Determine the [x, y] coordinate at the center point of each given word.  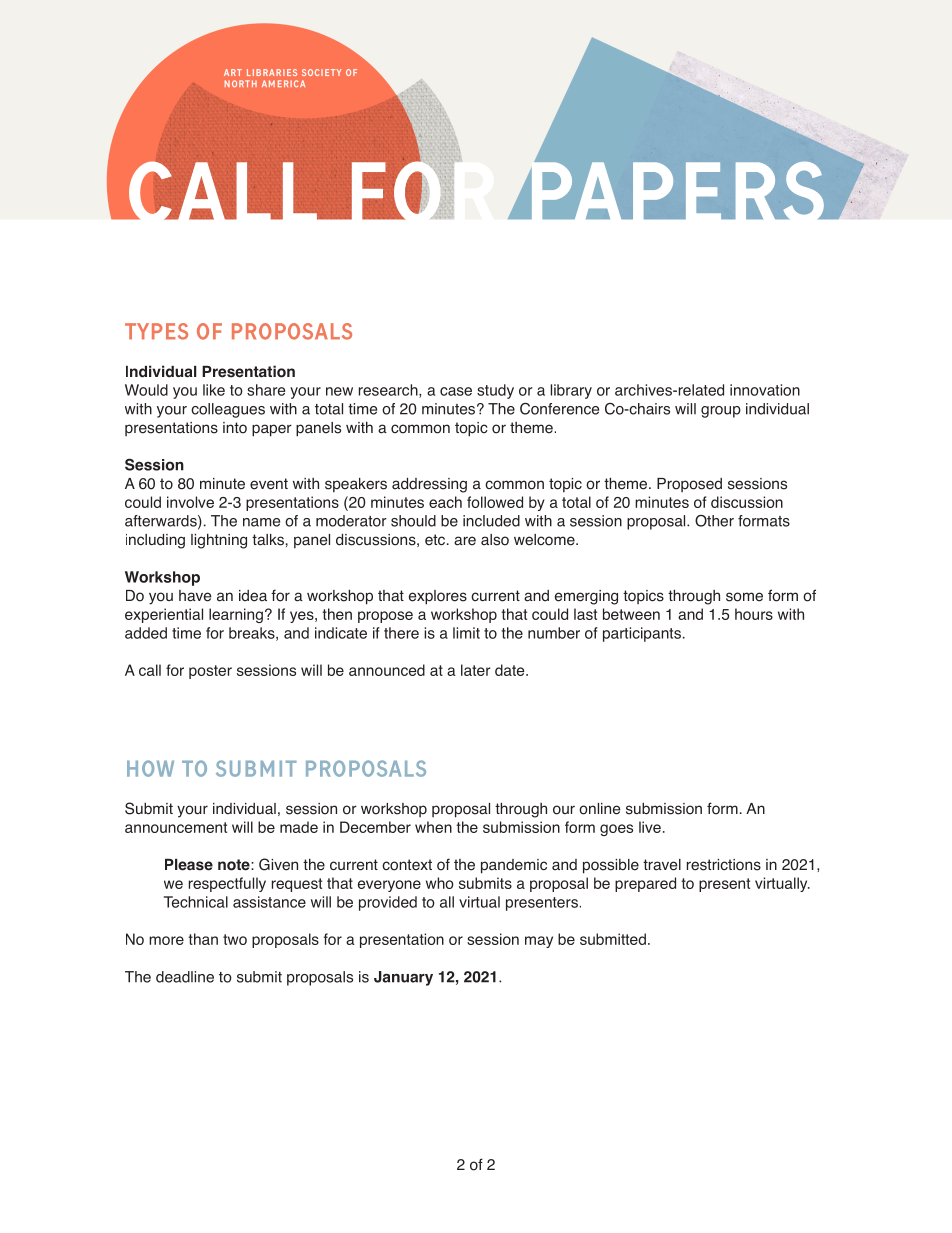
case [456, 391]
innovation [765, 390]
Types [156, 331]
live [650, 827]
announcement [176, 827]
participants [642, 634]
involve [190, 502]
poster [210, 672]
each [445, 502]
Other [714, 521]
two [235, 939]
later [476, 670]
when [433, 827]
